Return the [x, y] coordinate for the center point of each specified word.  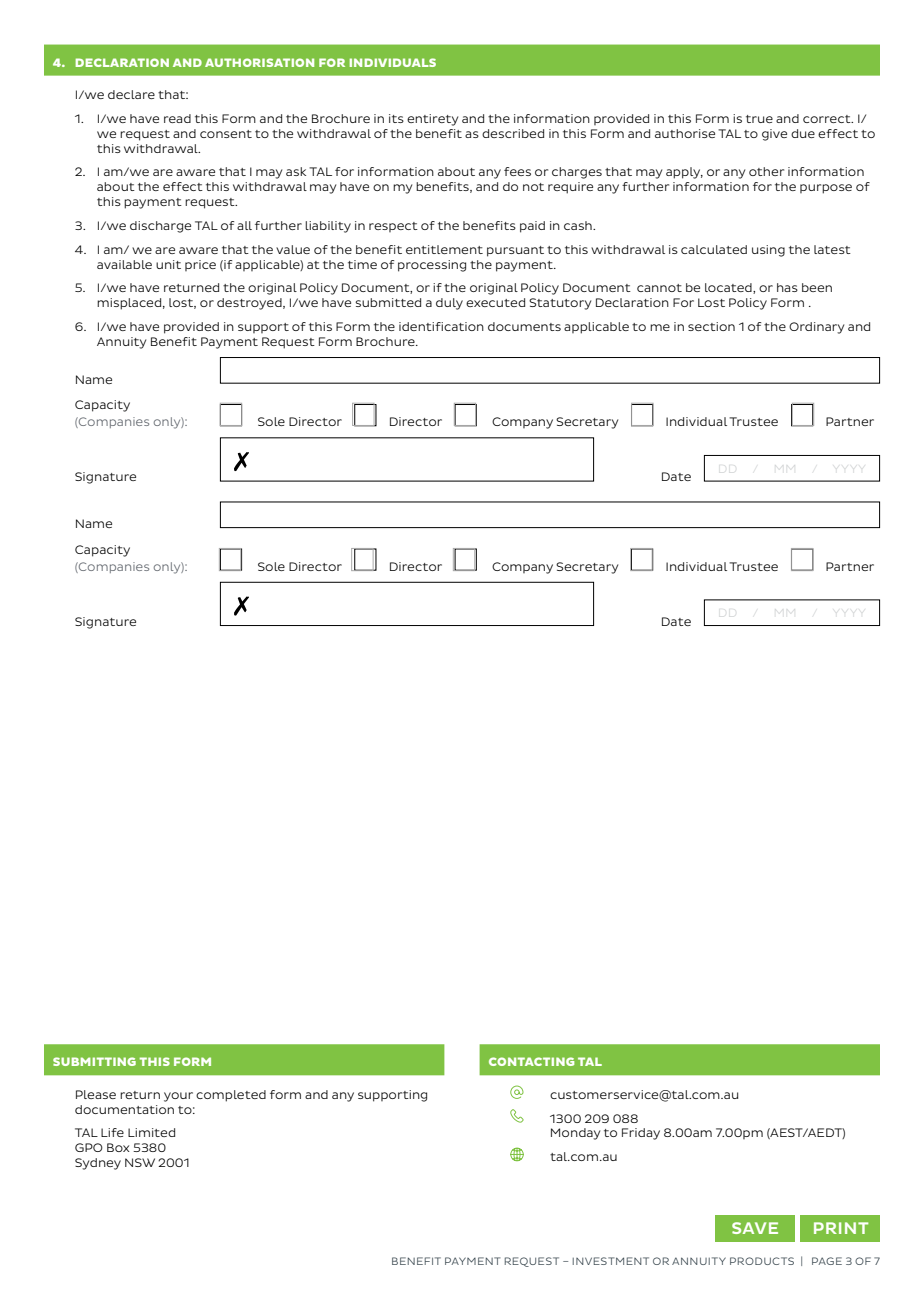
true [759, 119]
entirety [432, 120]
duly [449, 304]
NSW [140, 1162]
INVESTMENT [611, 1261]
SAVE [755, 1228]
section [711, 326]
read [177, 118]
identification [441, 326]
